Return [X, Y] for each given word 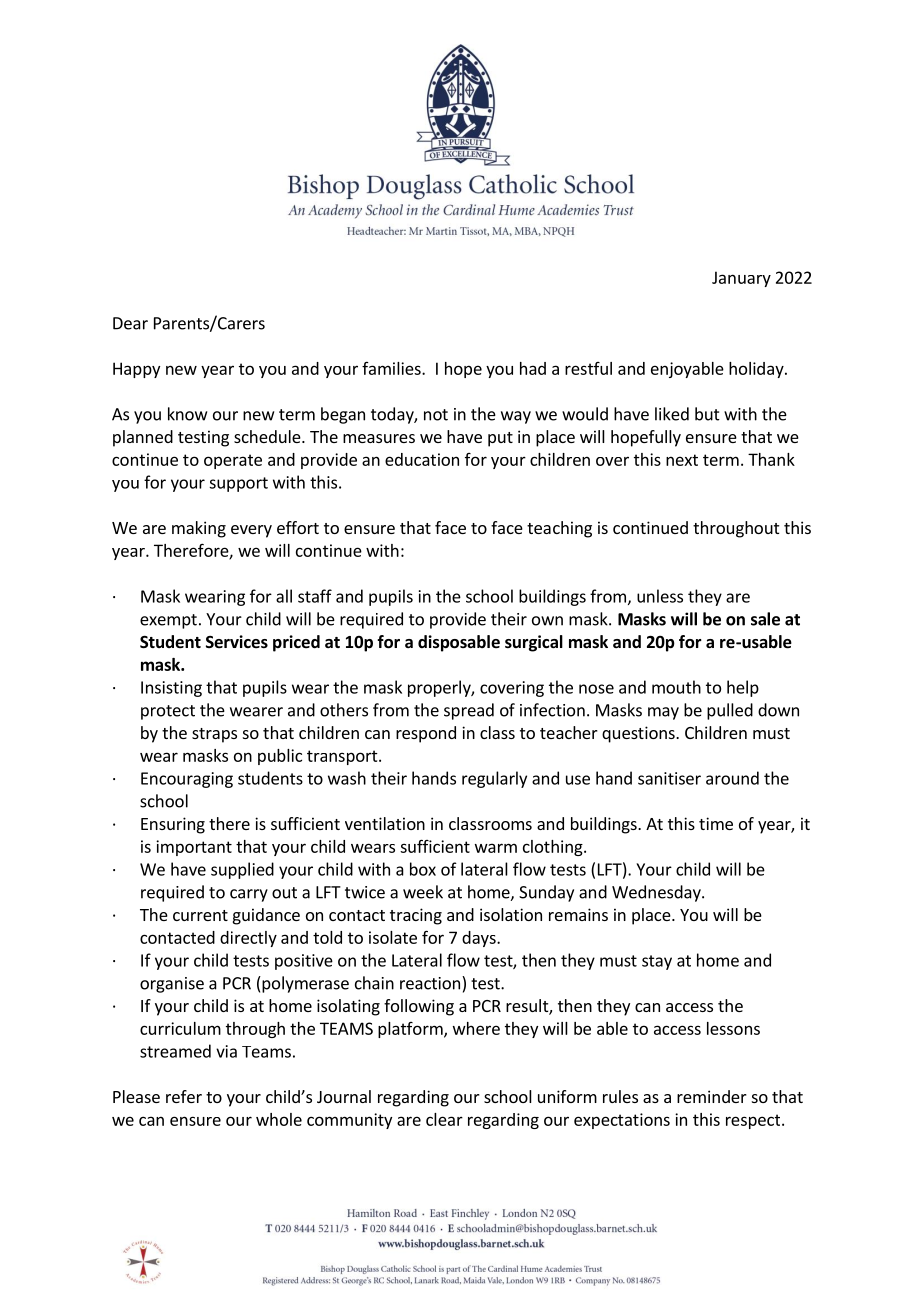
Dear [130, 323]
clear [444, 1119]
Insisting [171, 689]
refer [184, 1096]
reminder [712, 1096]
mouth [676, 687]
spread [469, 711]
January [741, 279]
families [392, 368]
